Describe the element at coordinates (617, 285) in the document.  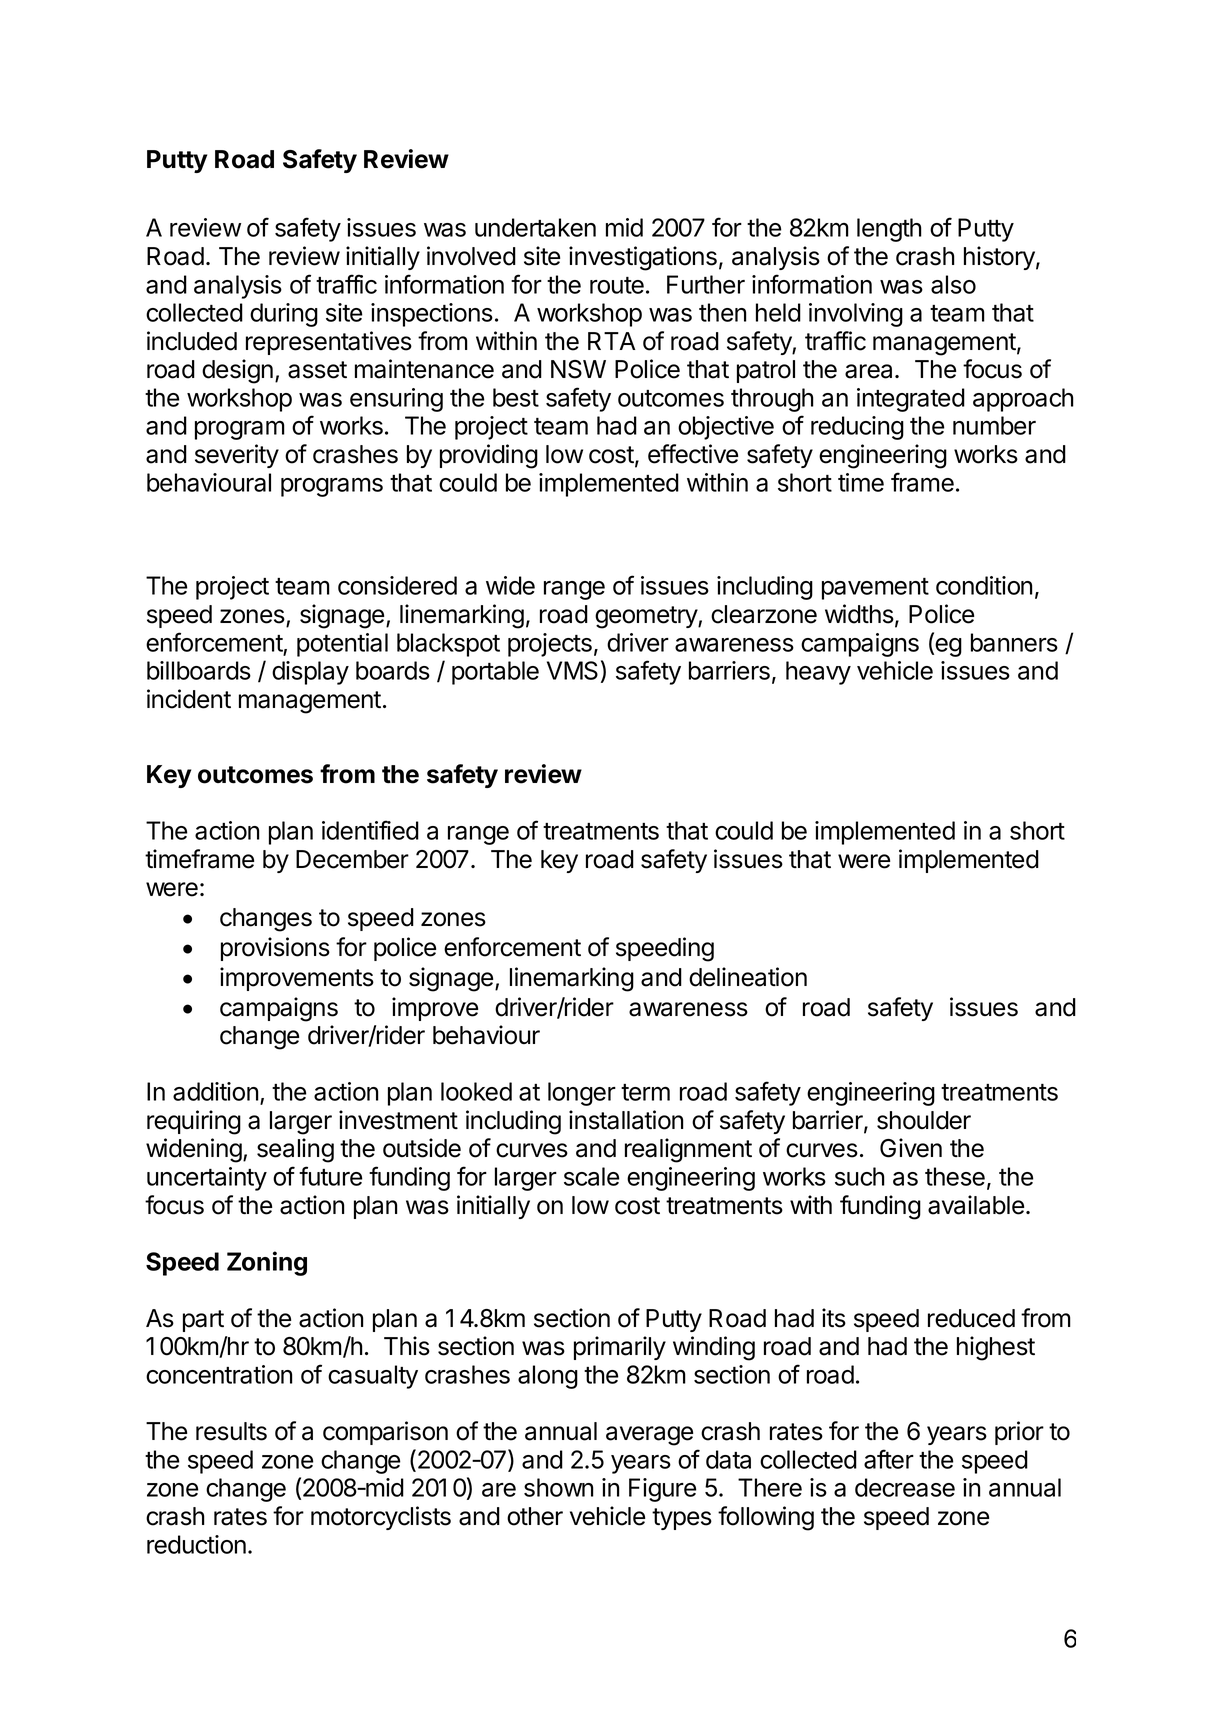
I see `route` at that location.
